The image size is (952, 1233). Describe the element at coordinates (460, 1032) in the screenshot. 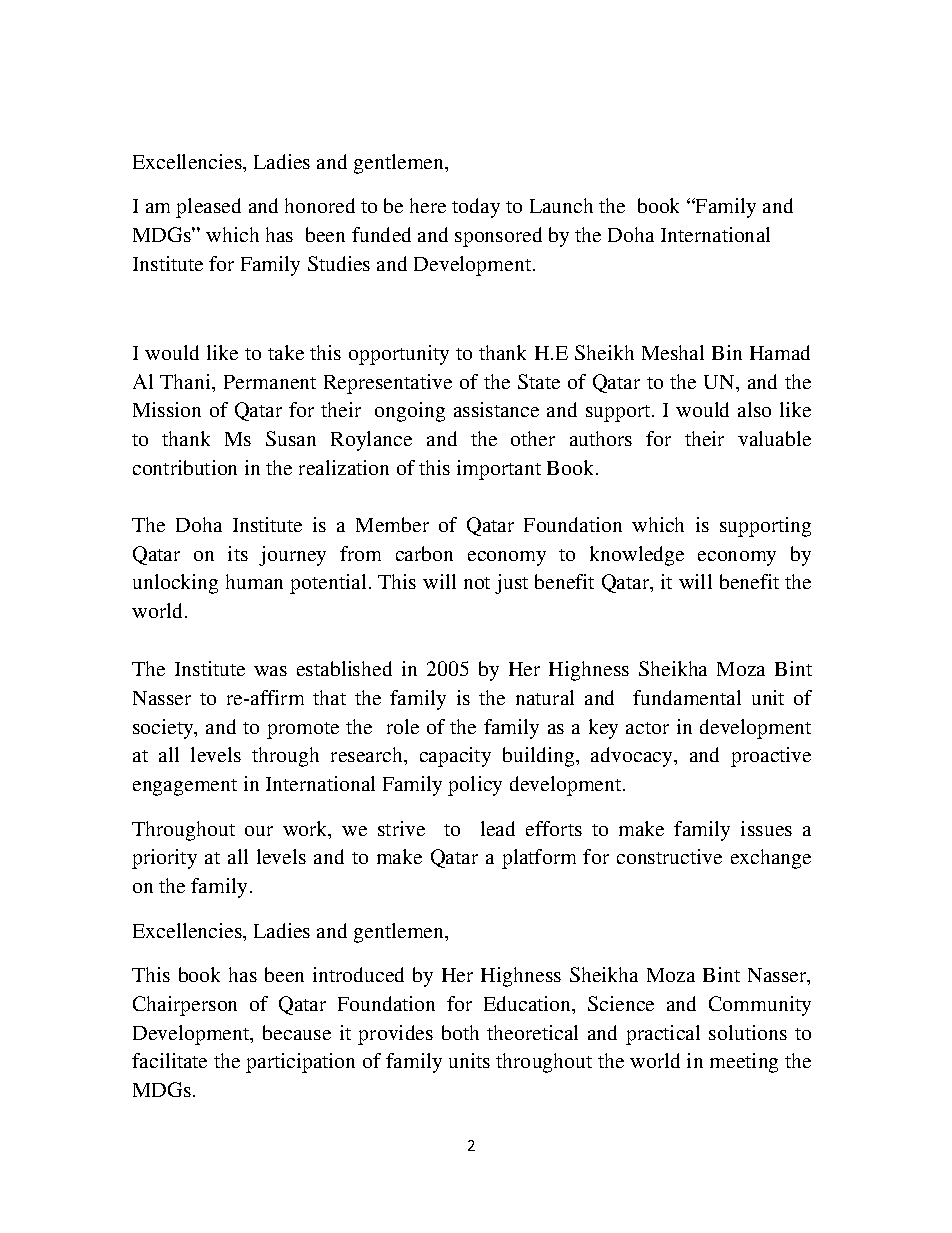

I see `both` at that location.
